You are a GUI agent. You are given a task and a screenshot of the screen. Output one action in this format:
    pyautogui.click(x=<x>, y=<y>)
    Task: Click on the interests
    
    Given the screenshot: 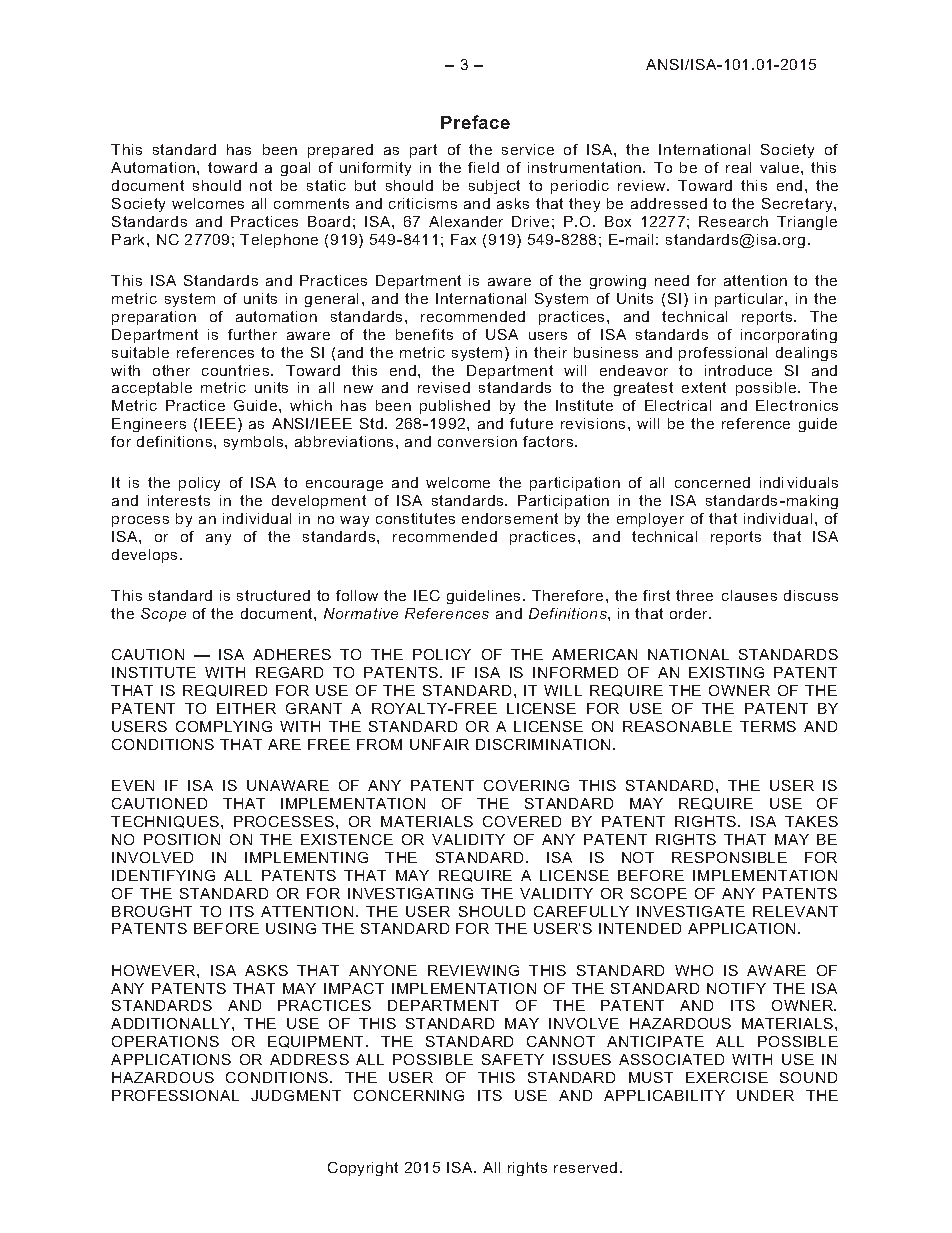 What is the action you would take?
    pyautogui.click(x=179, y=500)
